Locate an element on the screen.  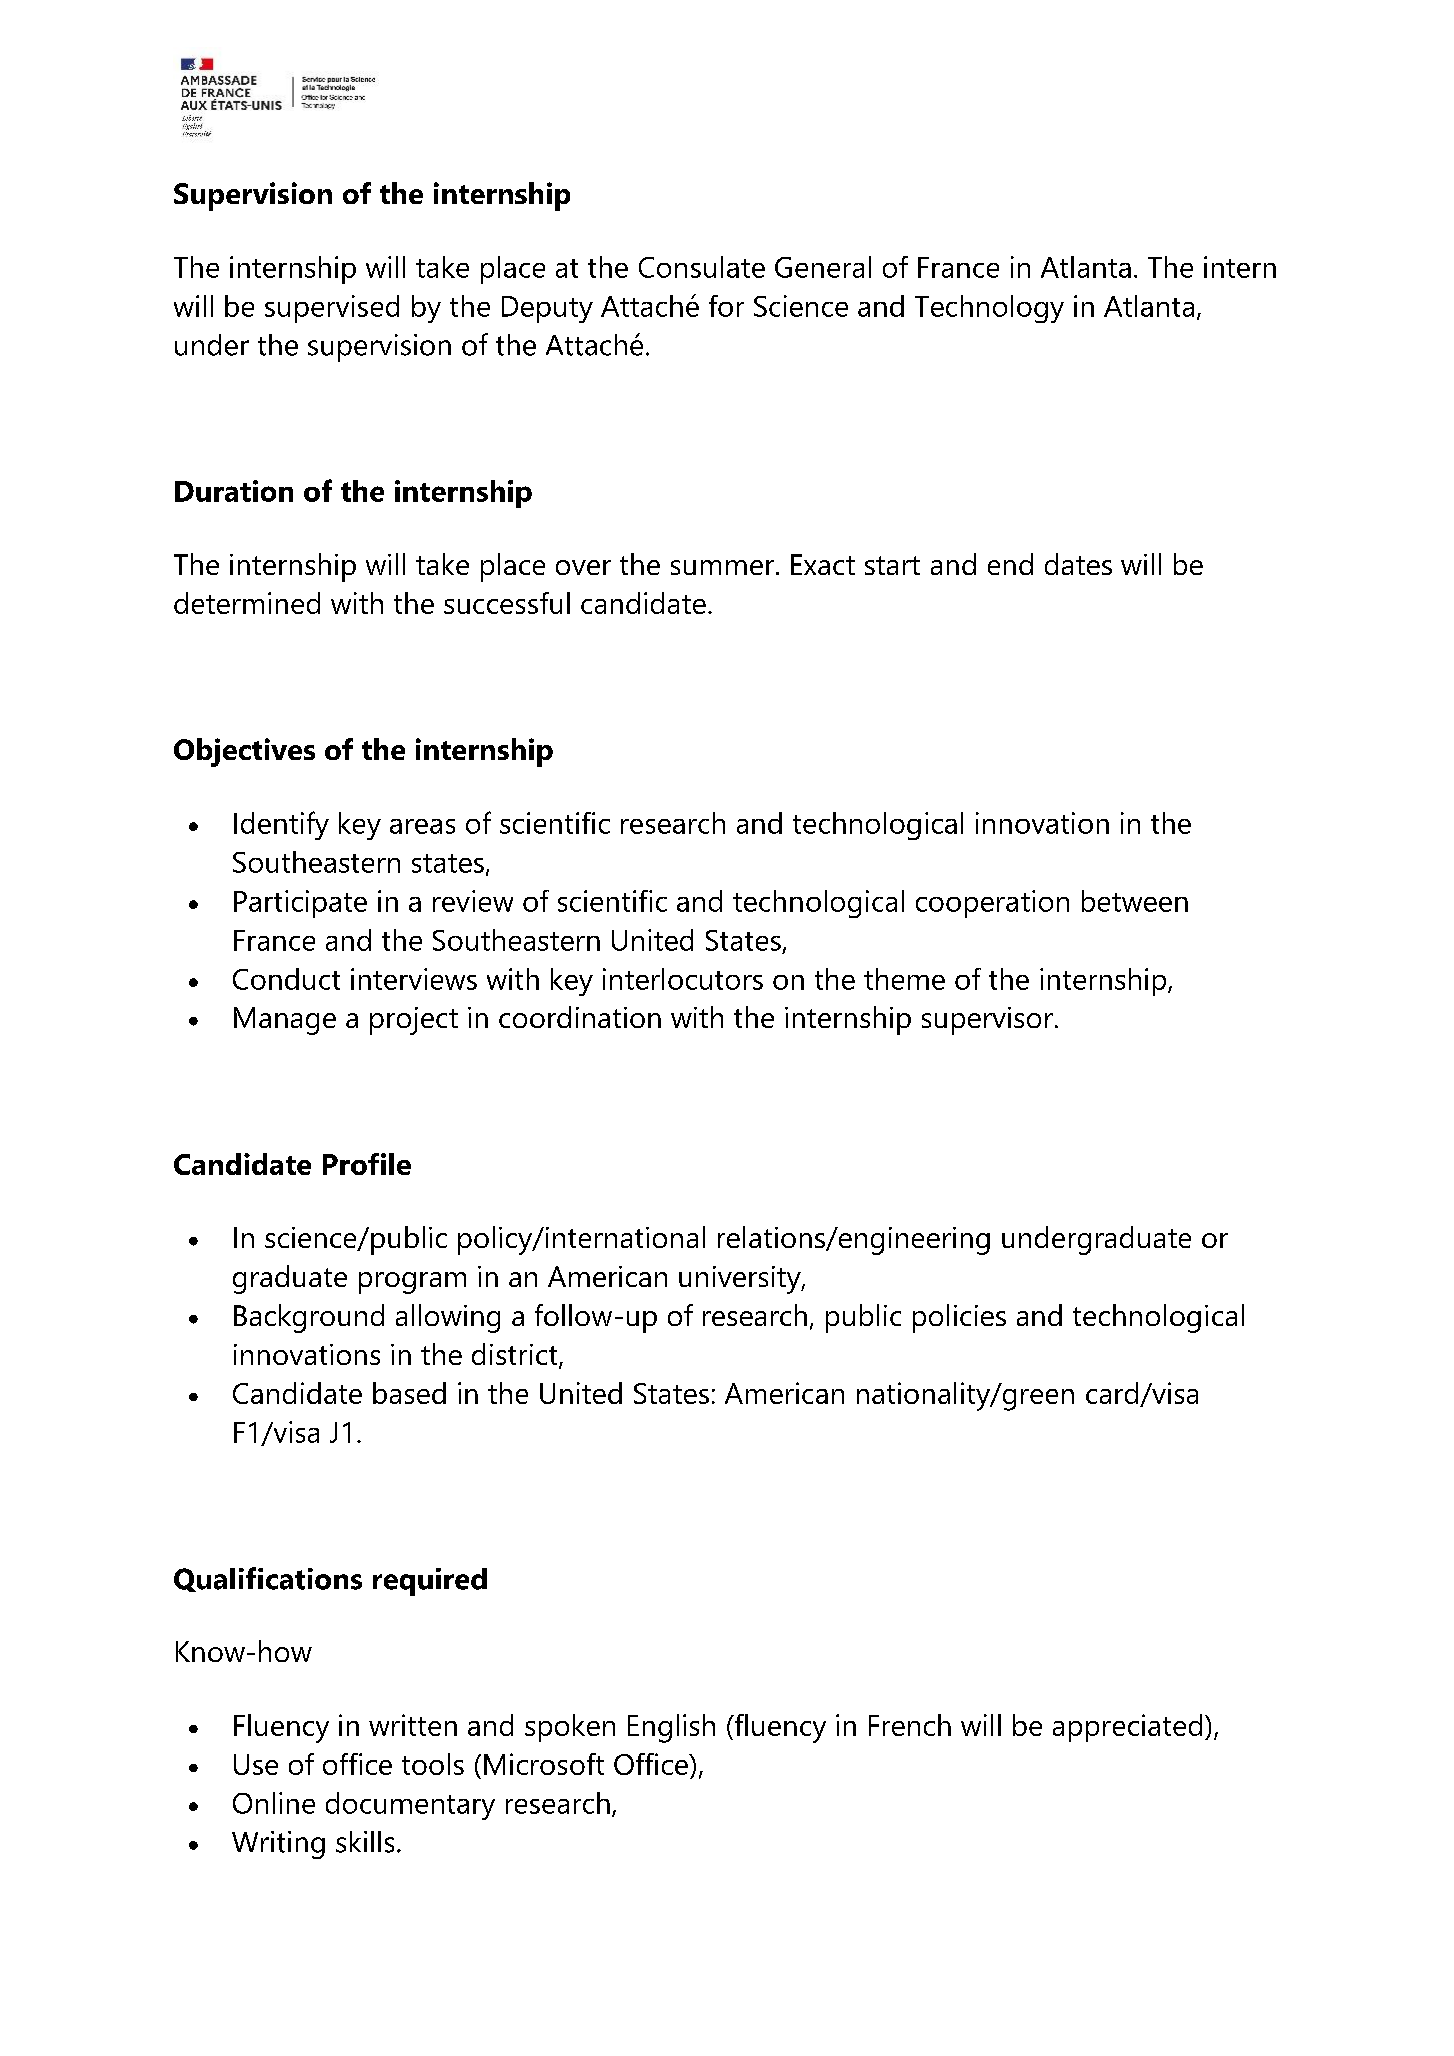
appreciated is located at coordinates (1127, 1728).
